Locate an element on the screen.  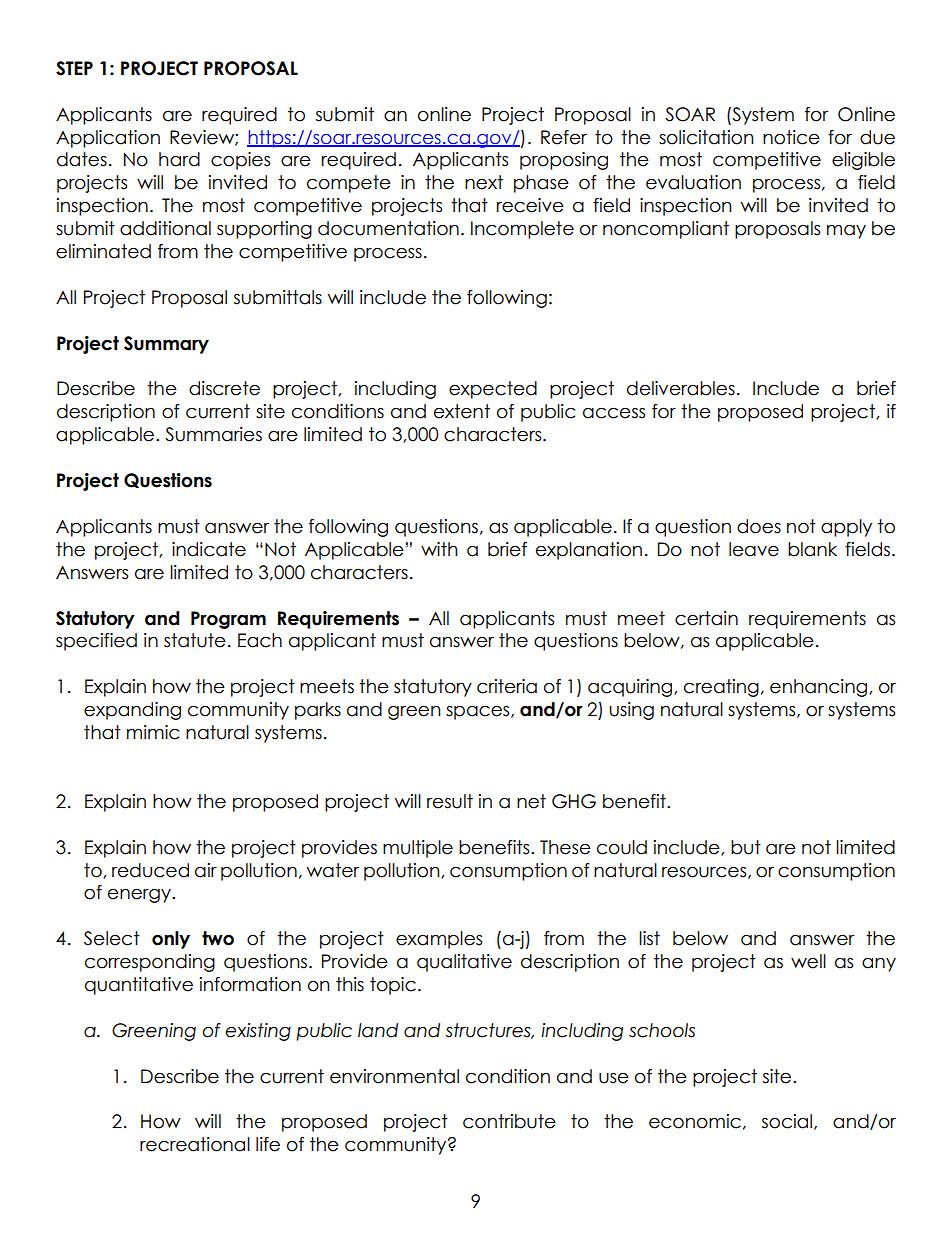
mimic is located at coordinates (153, 732).
